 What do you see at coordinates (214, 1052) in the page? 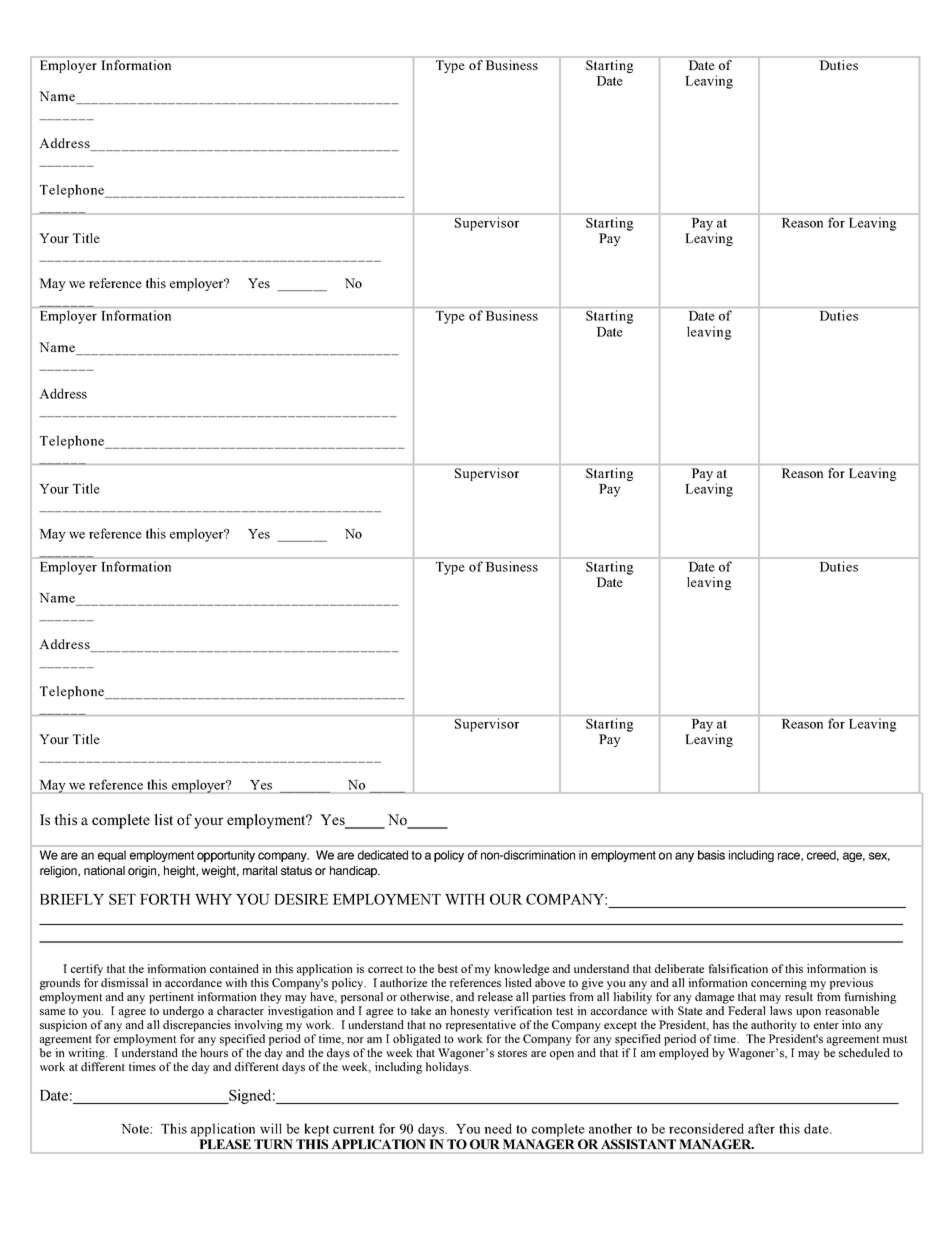
I see `hours` at bounding box center [214, 1052].
